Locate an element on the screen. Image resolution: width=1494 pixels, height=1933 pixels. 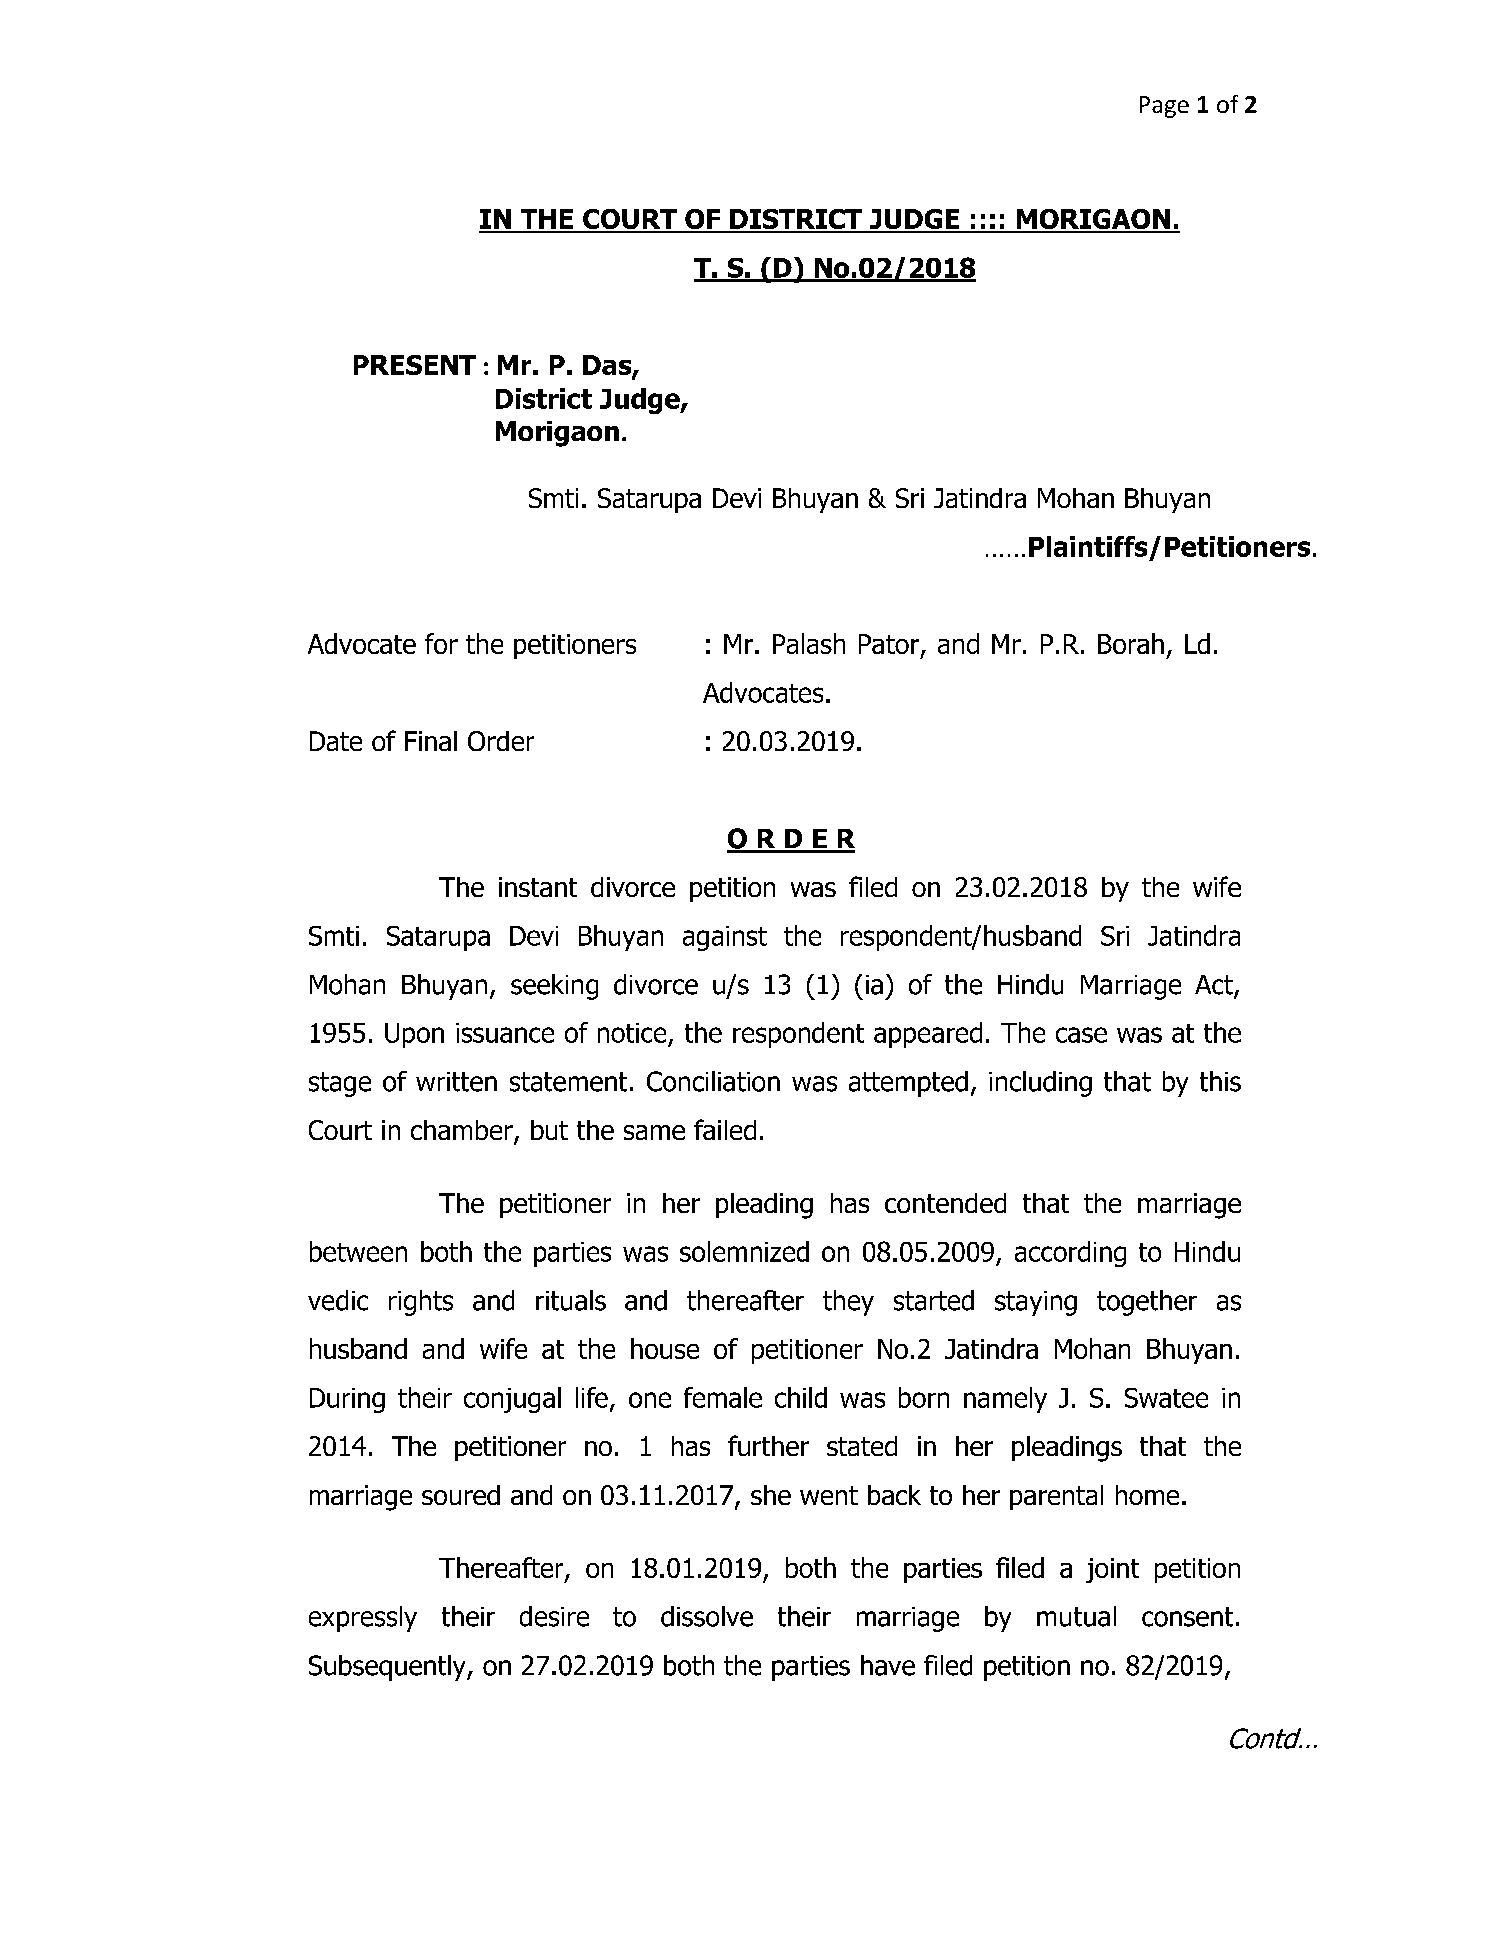
against is located at coordinates (725, 938).
